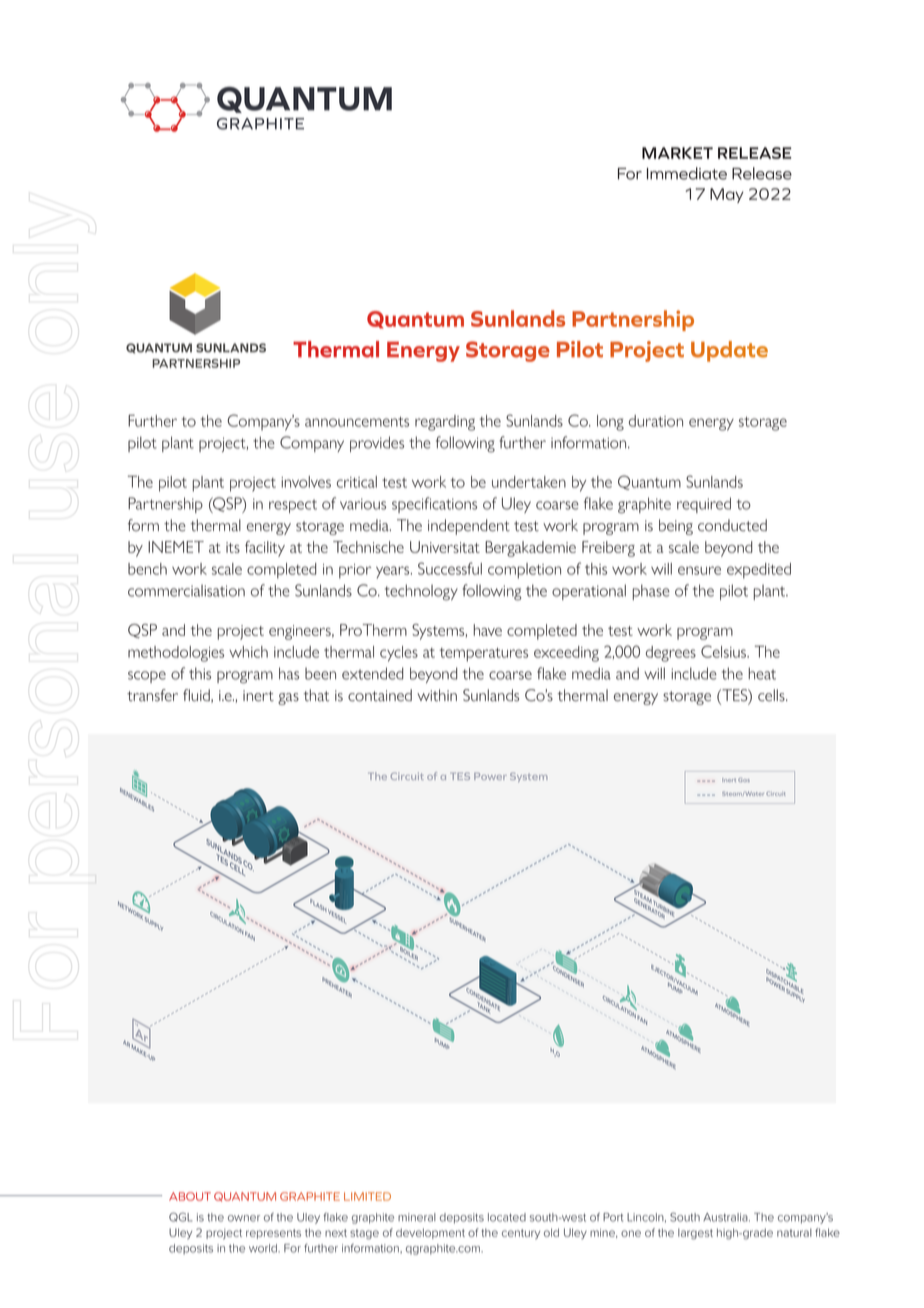  Describe the element at coordinates (244, 1218) in the document. I see `owner` at that location.
